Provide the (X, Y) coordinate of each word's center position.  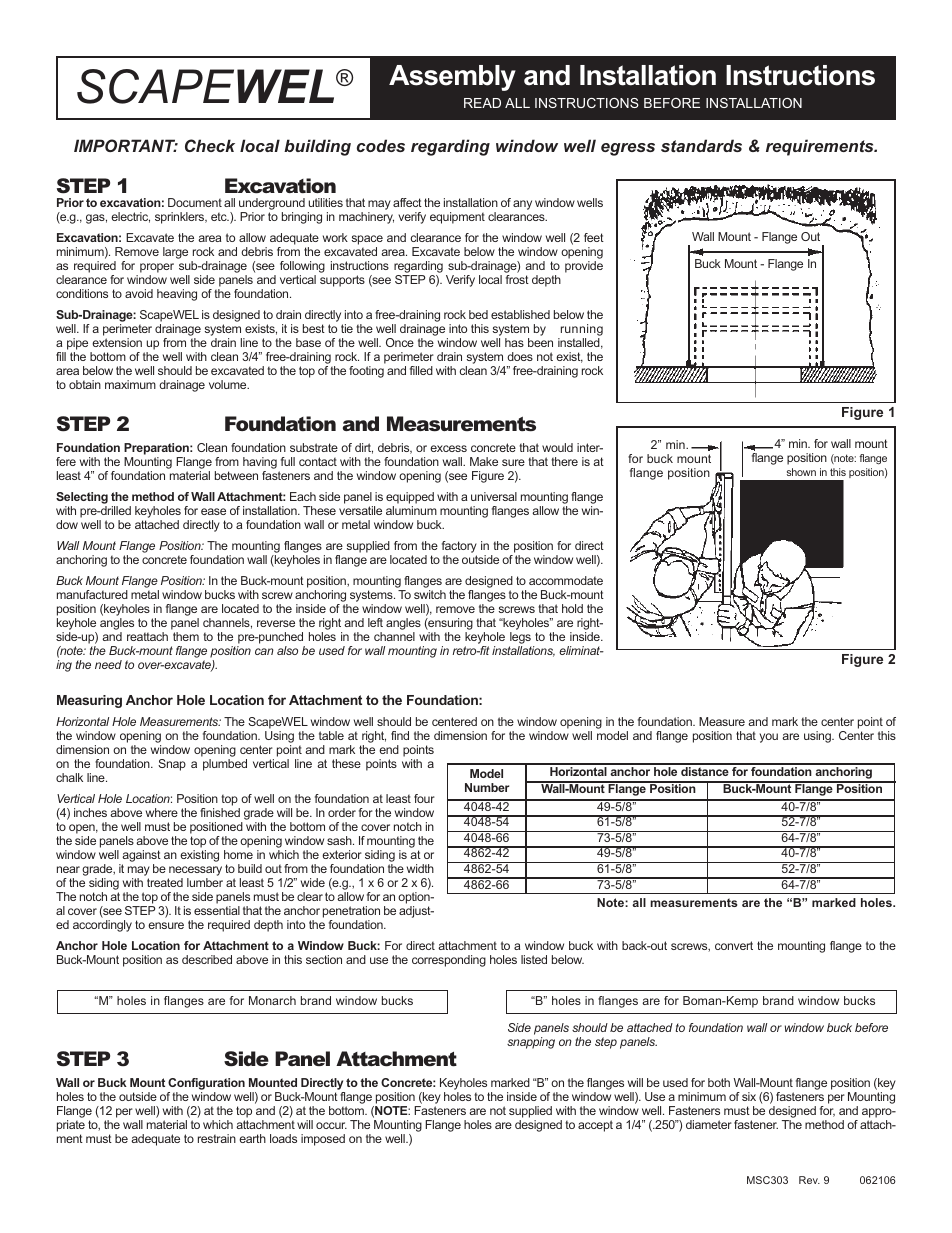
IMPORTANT (126, 145)
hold (572, 608)
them (186, 636)
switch (430, 594)
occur (331, 1125)
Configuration (206, 1084)
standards (701, 145)
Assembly (452, 78)
